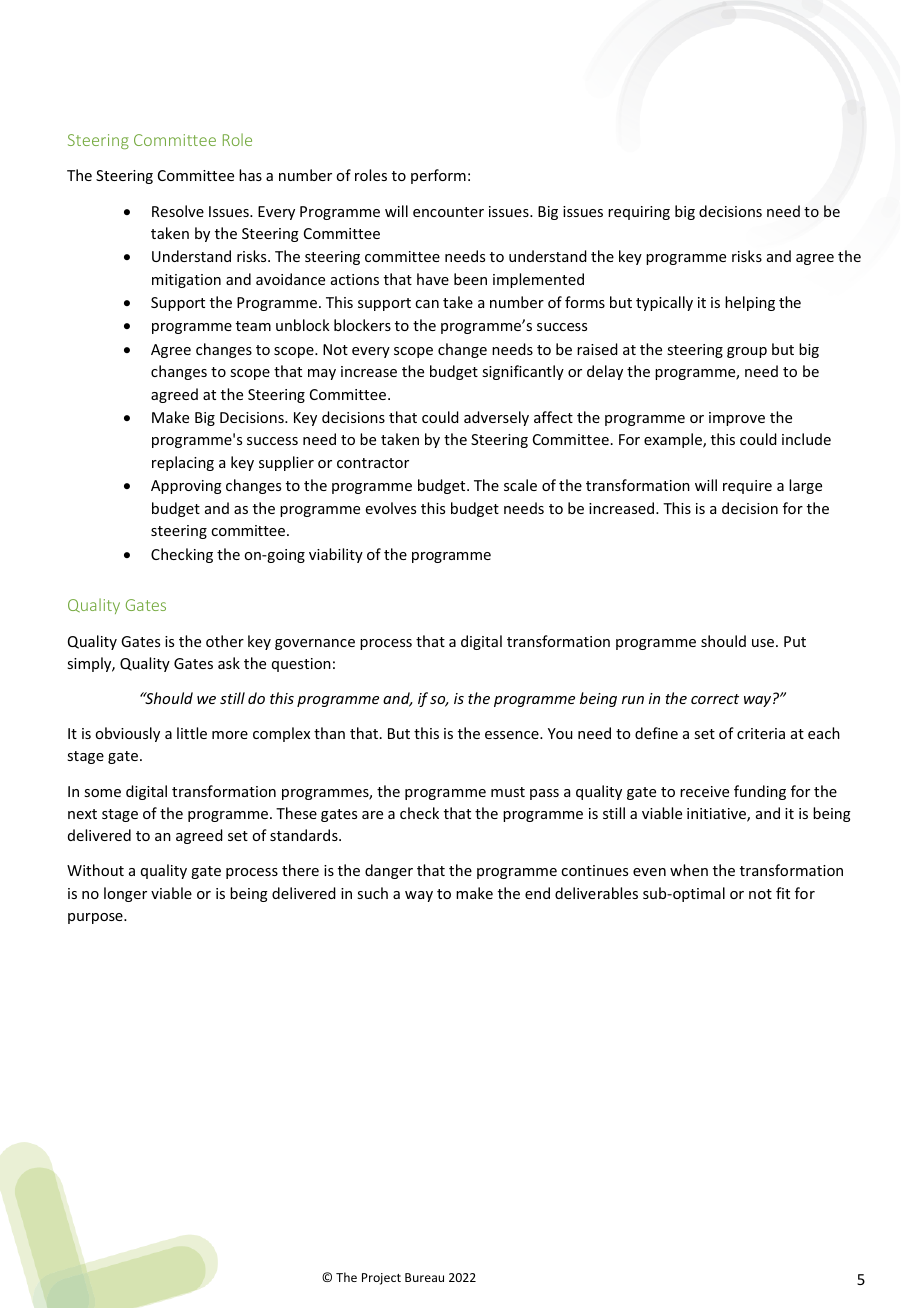 This page has width=924, height=1308. I want to click on criteria, so click(761, 733).
